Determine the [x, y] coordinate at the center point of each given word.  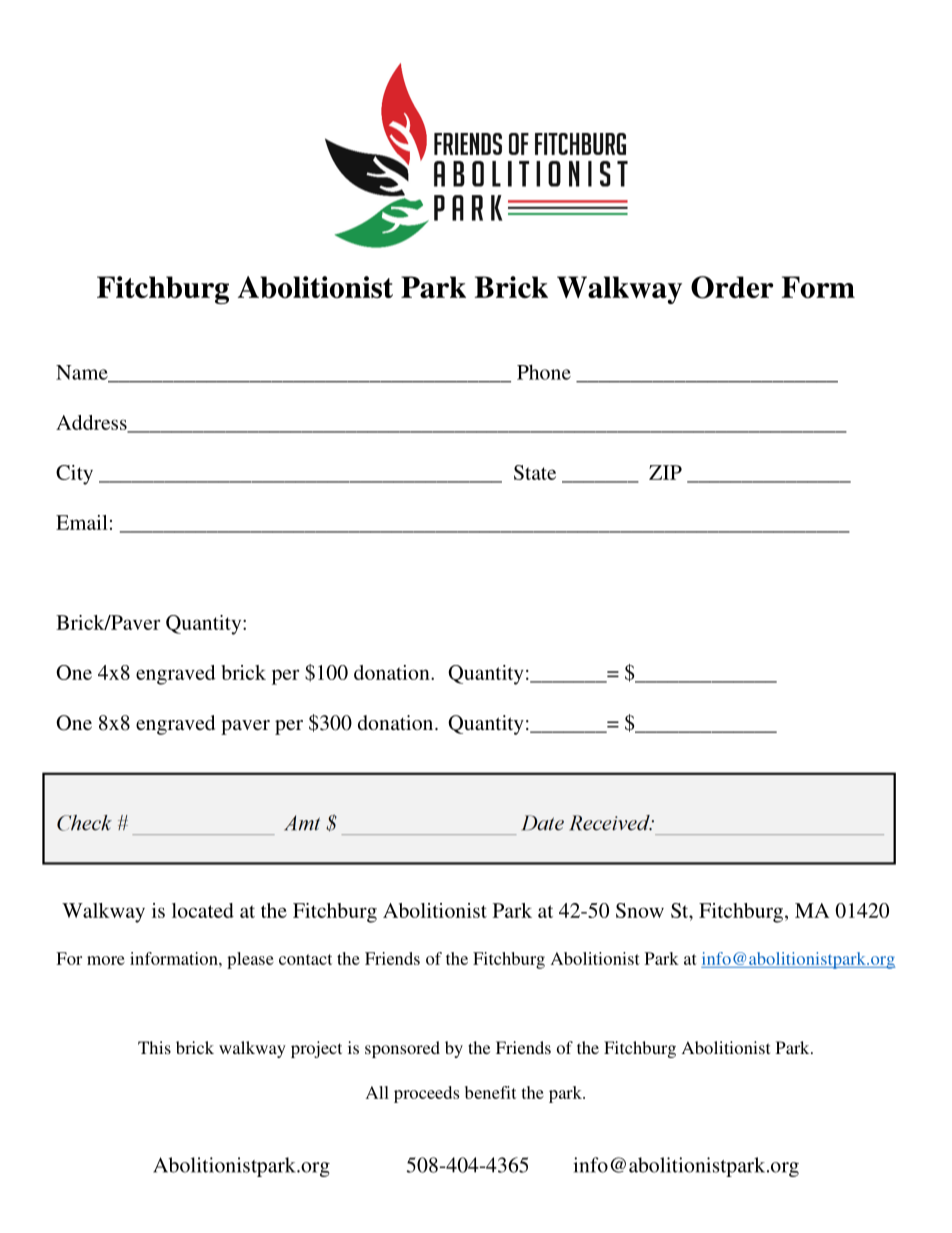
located [203, 910]
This [154, 1047]
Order [732, 287]
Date [543, 823]
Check [84, 823]
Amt [302, 823]
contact [305, 959]
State [535, 472]
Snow [640, 910]
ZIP [665, 472]
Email [82, 522]
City [74, 475]
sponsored [402, 1049]
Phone [544, 372]
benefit [490, 1092]
